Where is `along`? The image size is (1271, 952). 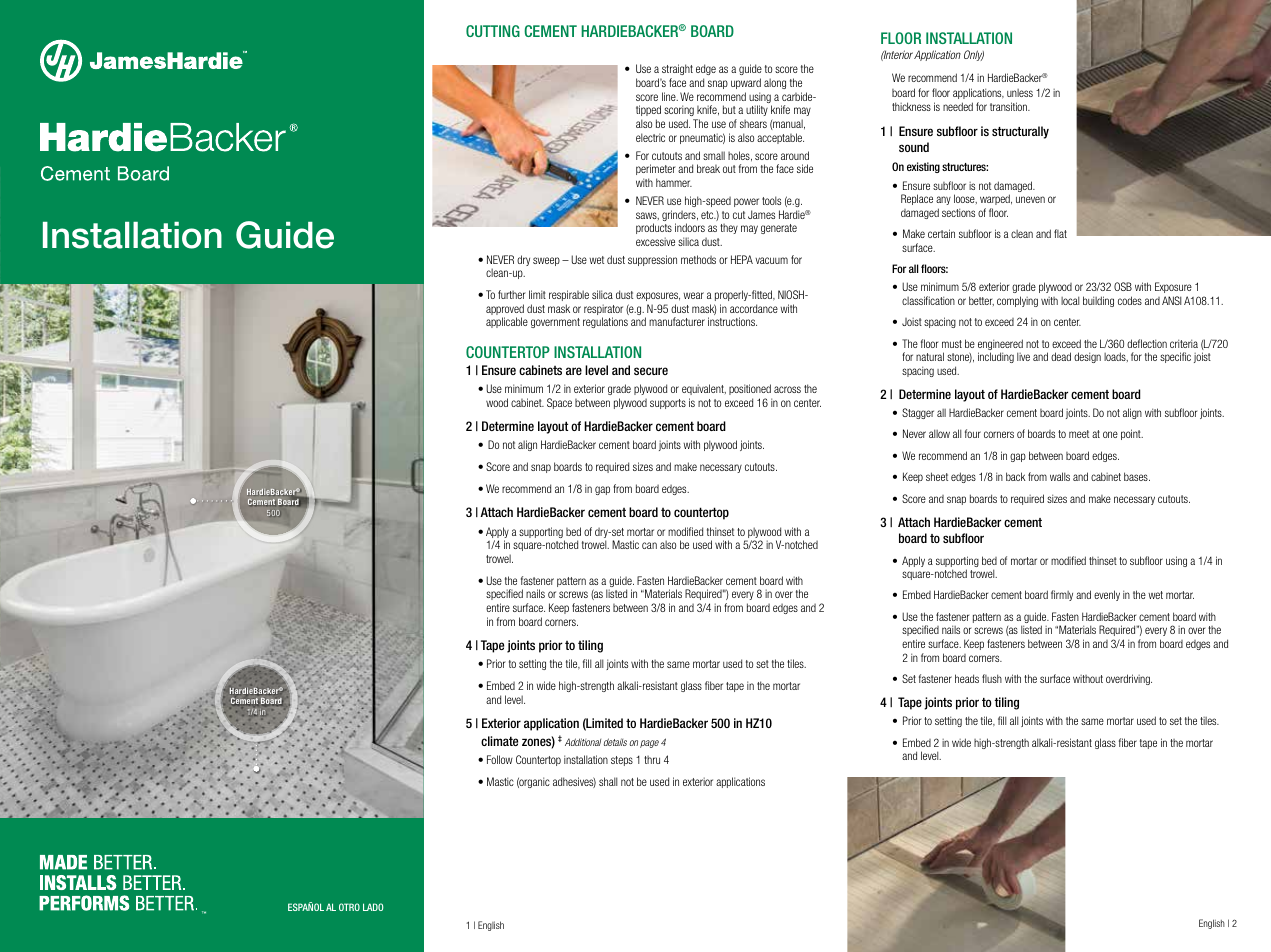
along is located at coordinates (775, 83).
